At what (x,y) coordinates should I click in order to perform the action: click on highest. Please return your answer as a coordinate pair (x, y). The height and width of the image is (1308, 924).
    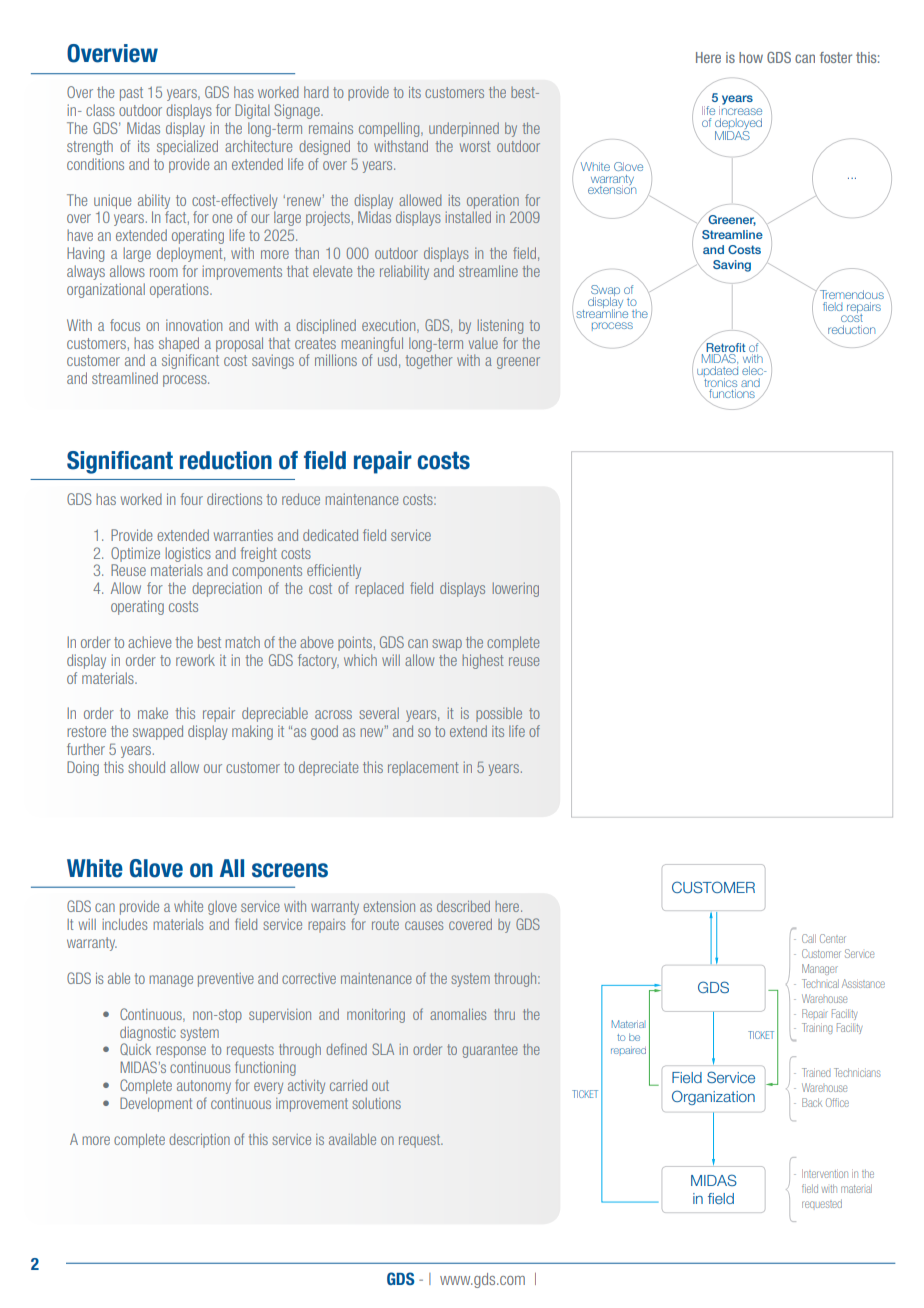
    Looking at the image, I should click on (483, 661).
